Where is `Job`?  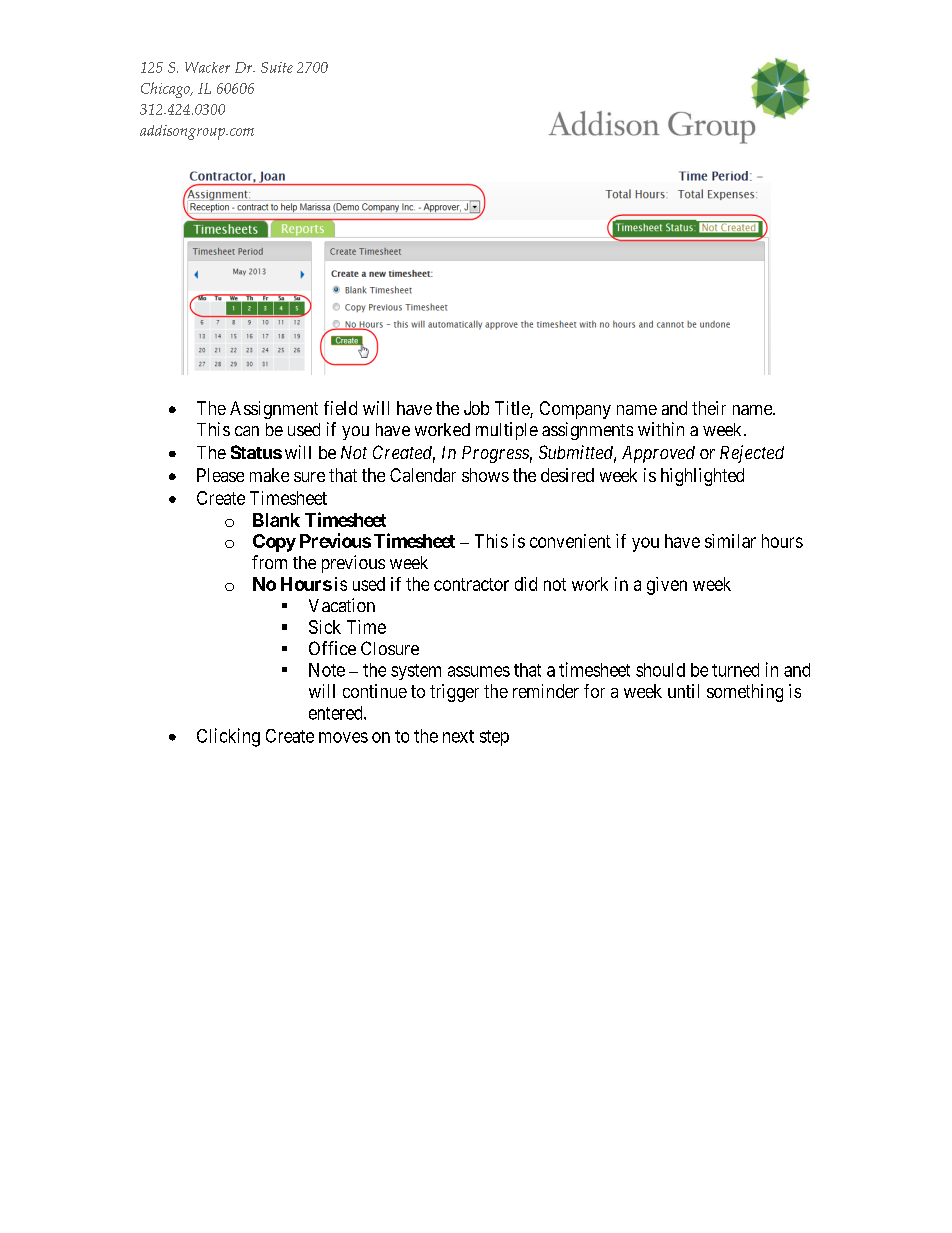
Job is located at coordinates (476, 408).
